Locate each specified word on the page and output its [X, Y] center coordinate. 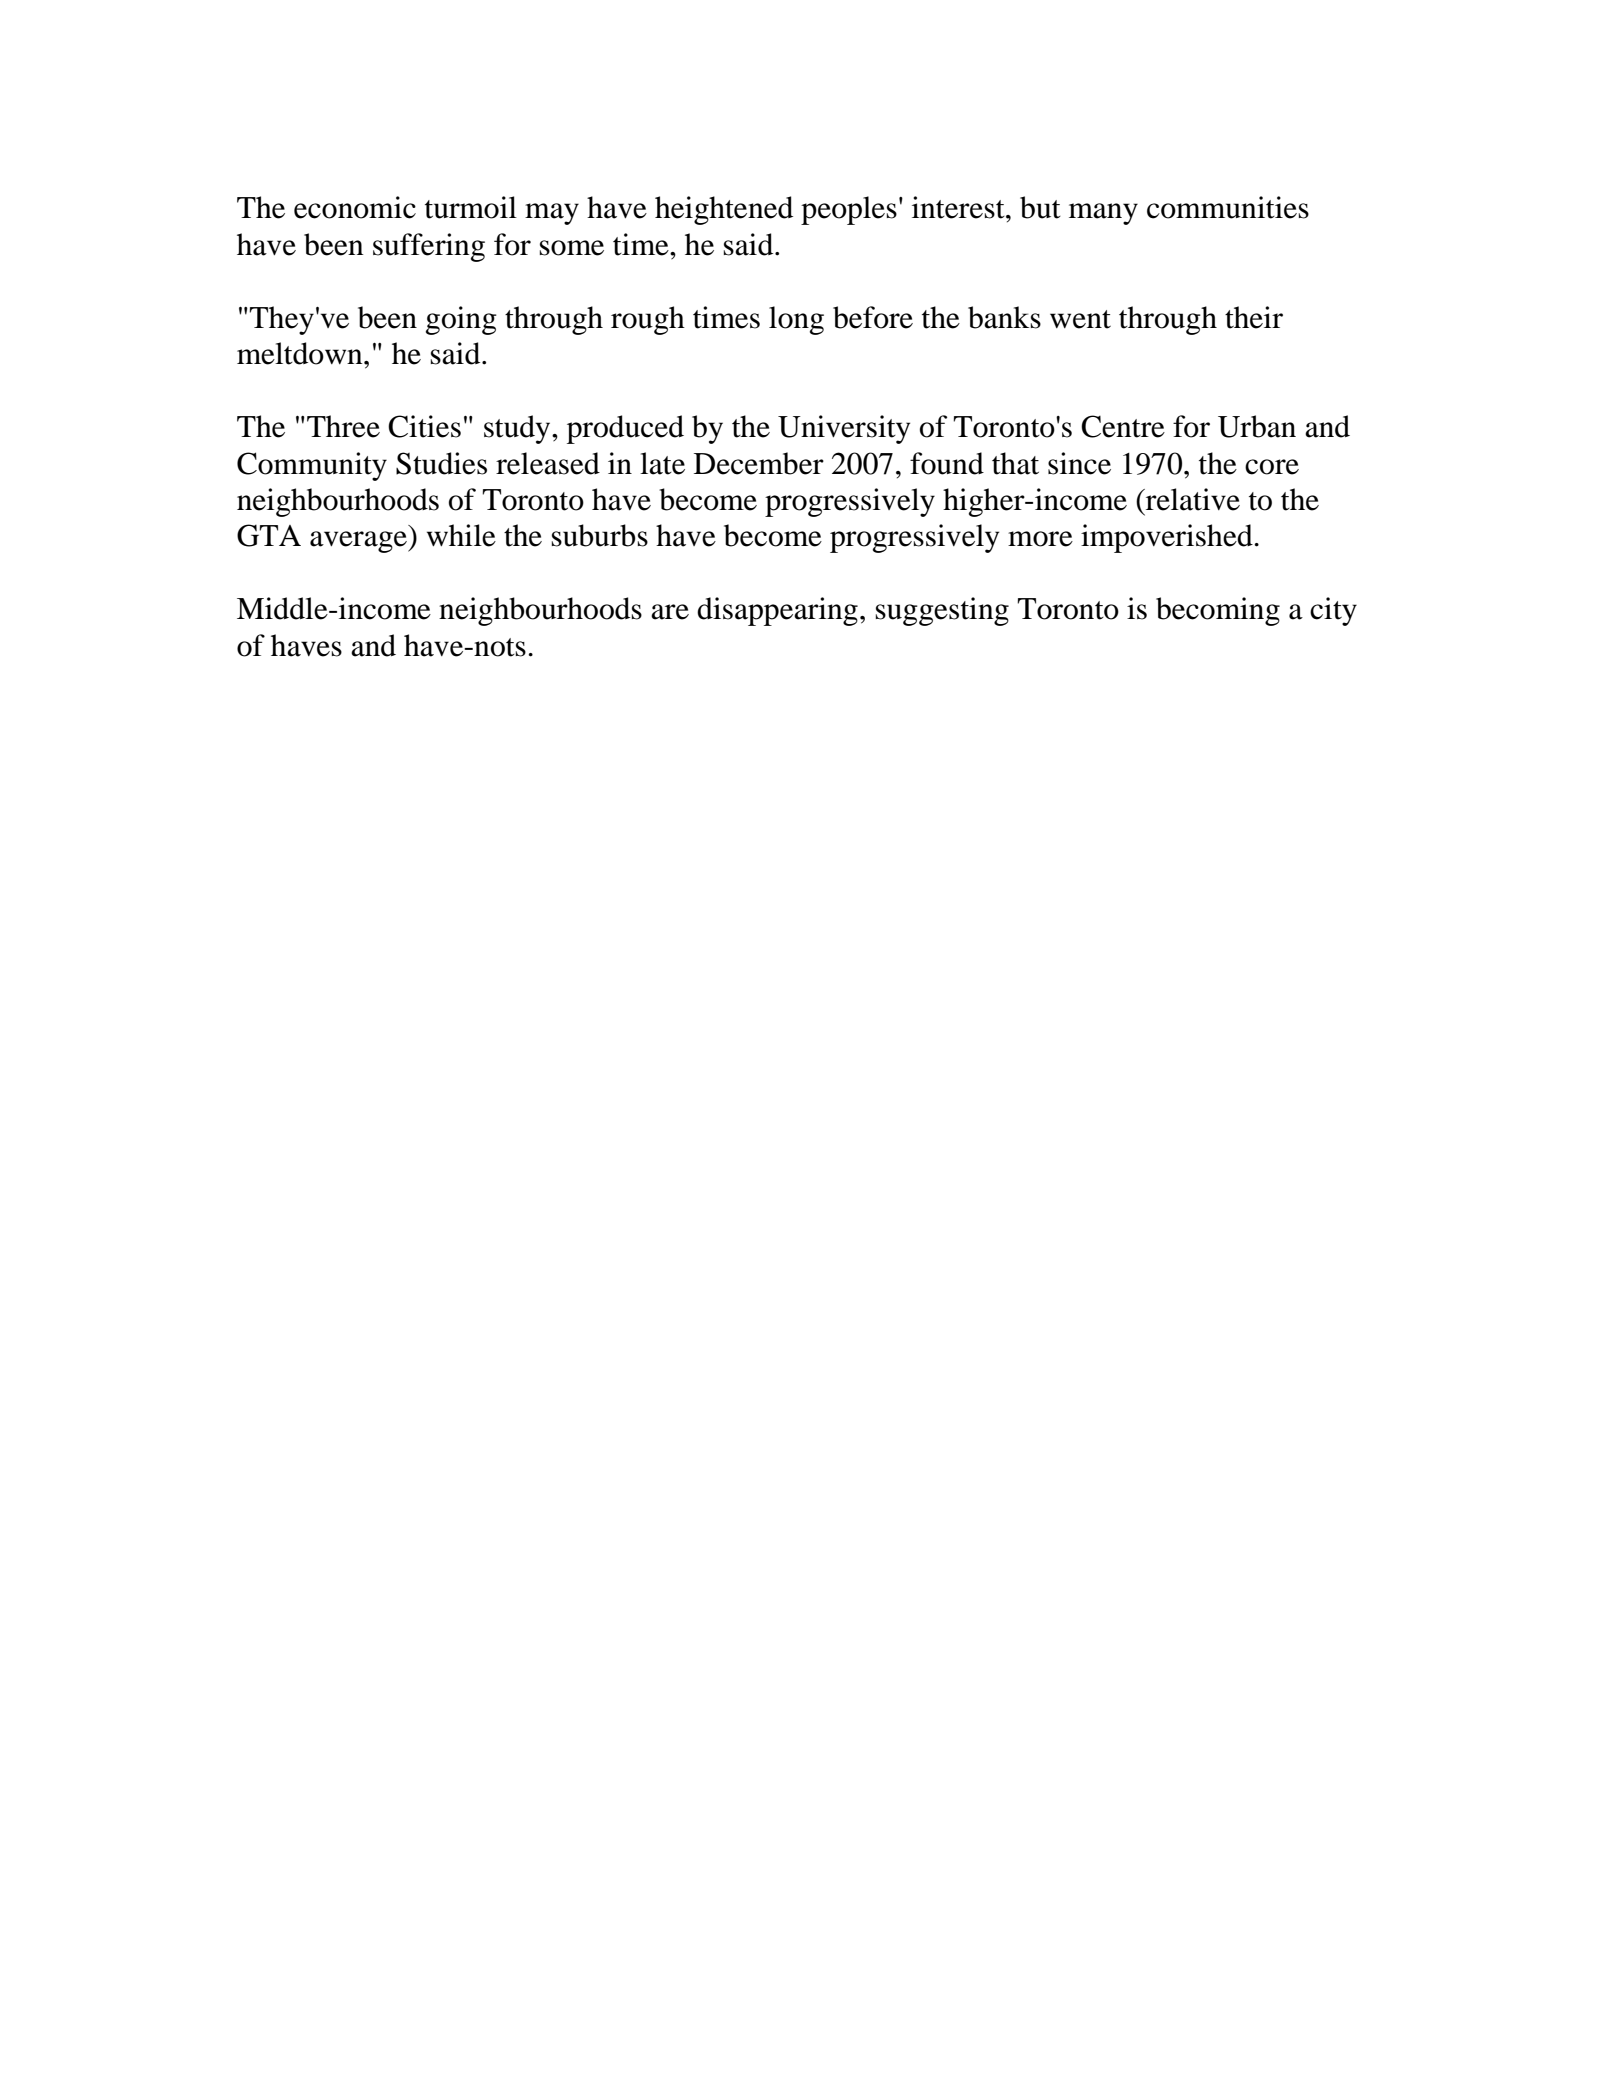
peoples [849, 210]
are [670, 612]
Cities [424, 426]
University [844, 429]
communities [1228, 207]
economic [355, 207]
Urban [1257, 426]
